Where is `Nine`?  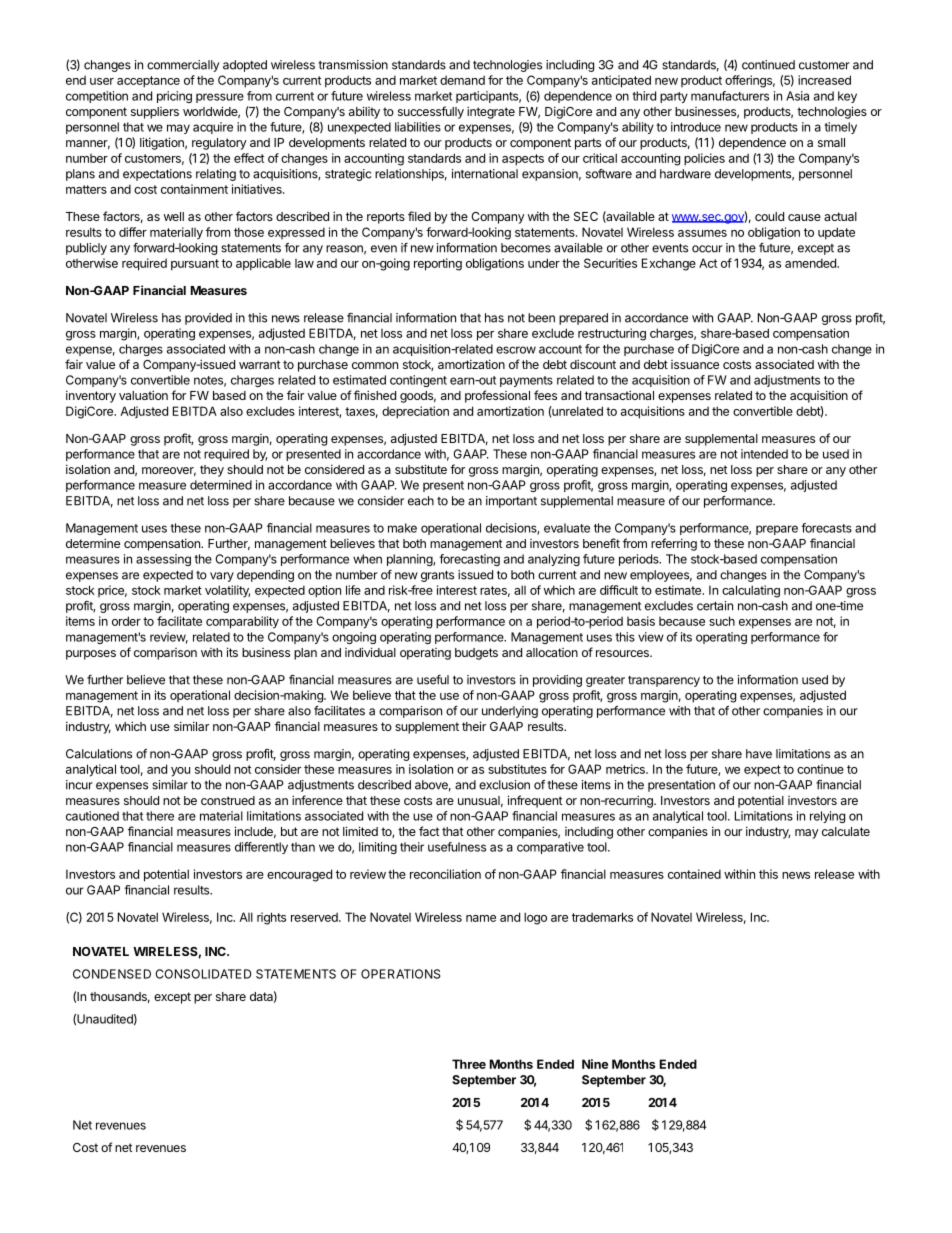 Nine is located at coordinates (595, 1064).
